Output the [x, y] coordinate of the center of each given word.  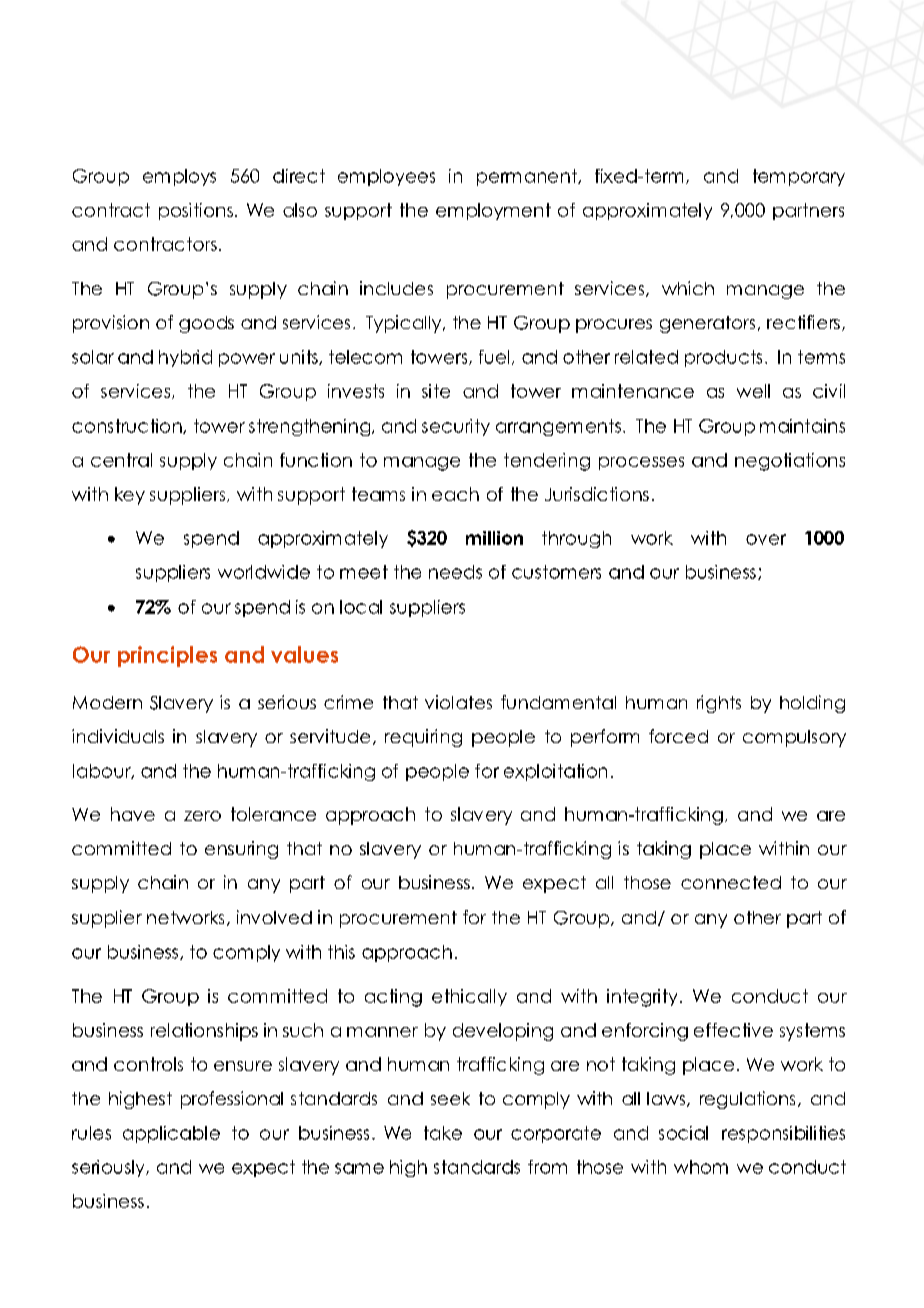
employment [493, 211]
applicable [171, 1134]
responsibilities [783, 1134]
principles [167, 656]
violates [458, 702]
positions [196, 211]
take [443, 1133]
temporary [799, 177]
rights [719, 704]
